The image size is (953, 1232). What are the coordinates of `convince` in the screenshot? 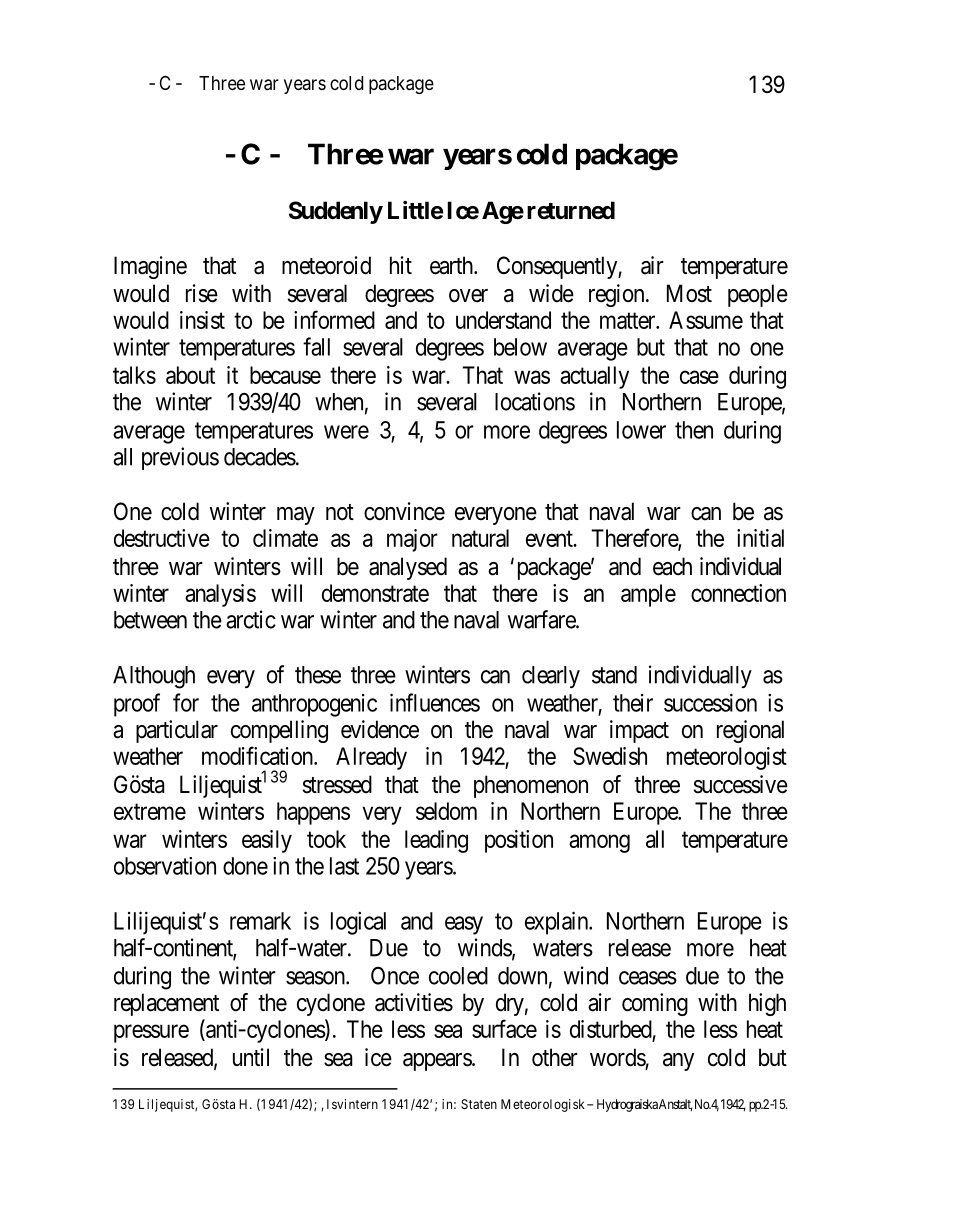 It's located at (404, 511).
